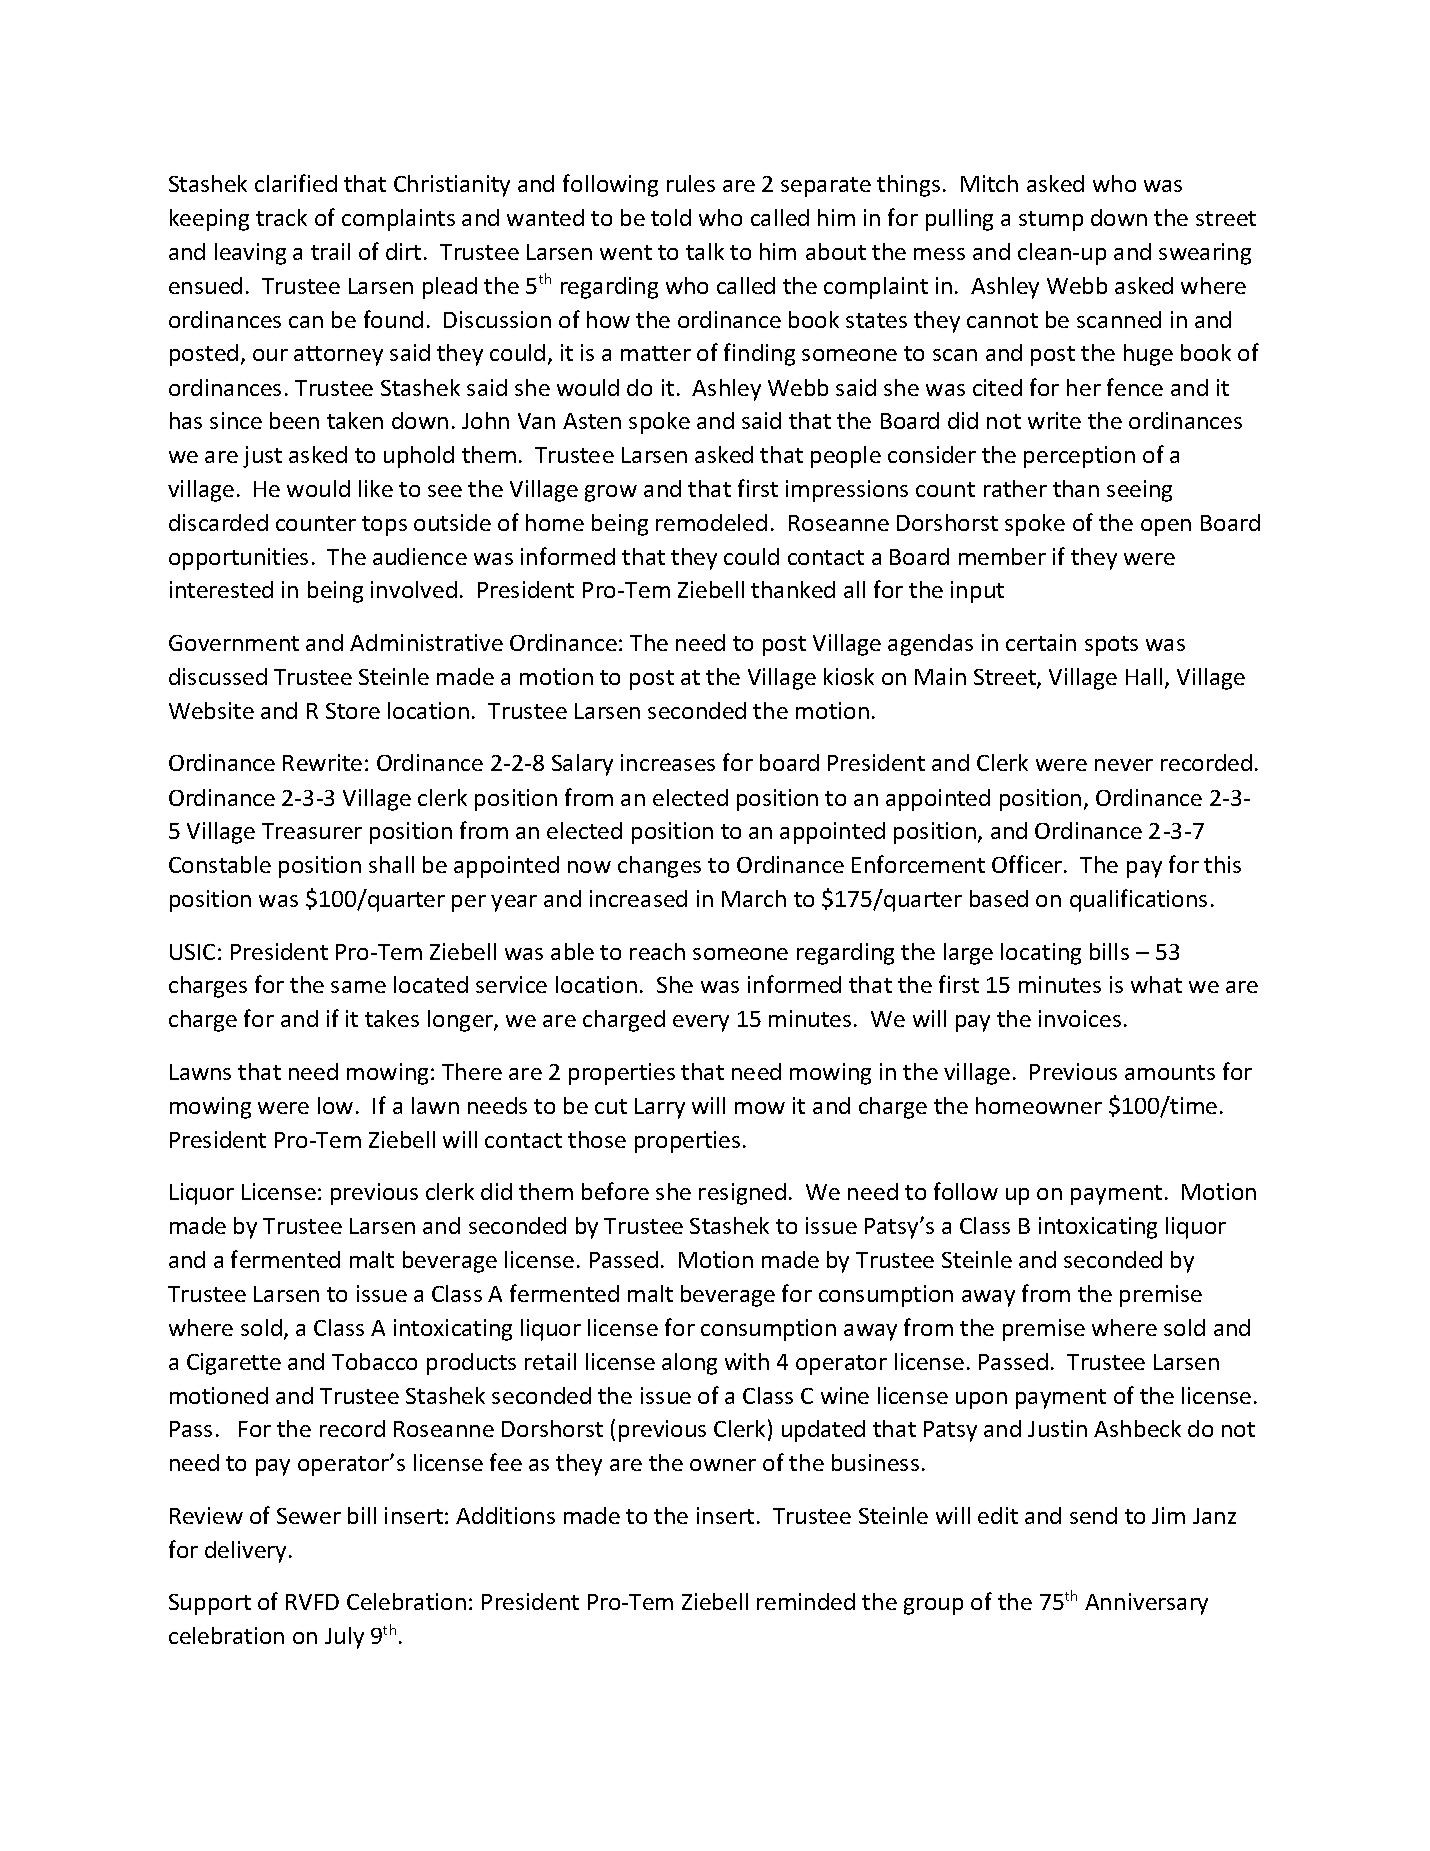 This page has height=1851, width=1430. Describe the element at coordinates (742, 1194) in the page. I see `resigned` at that location.
